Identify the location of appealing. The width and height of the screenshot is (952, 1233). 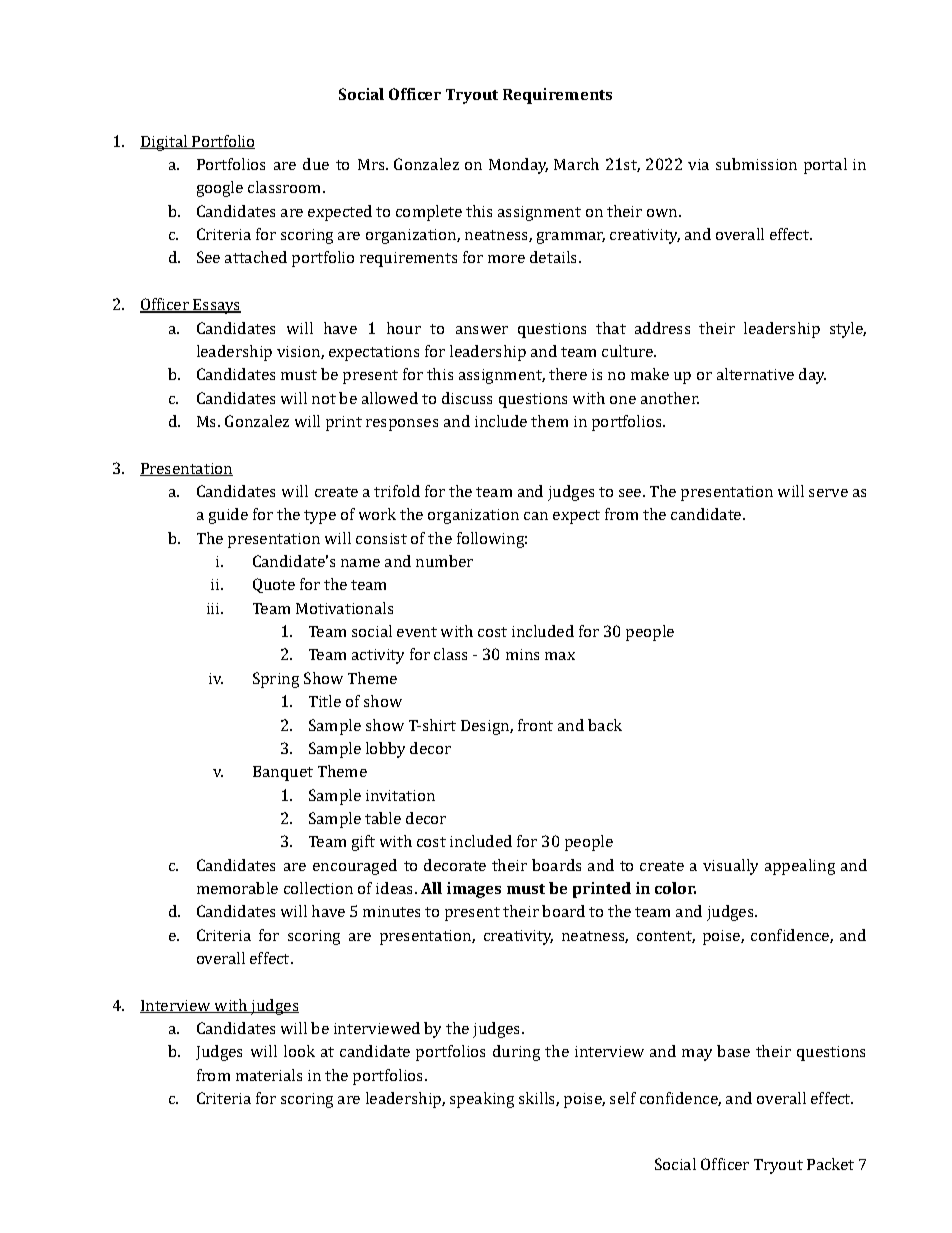
(800, 867).
